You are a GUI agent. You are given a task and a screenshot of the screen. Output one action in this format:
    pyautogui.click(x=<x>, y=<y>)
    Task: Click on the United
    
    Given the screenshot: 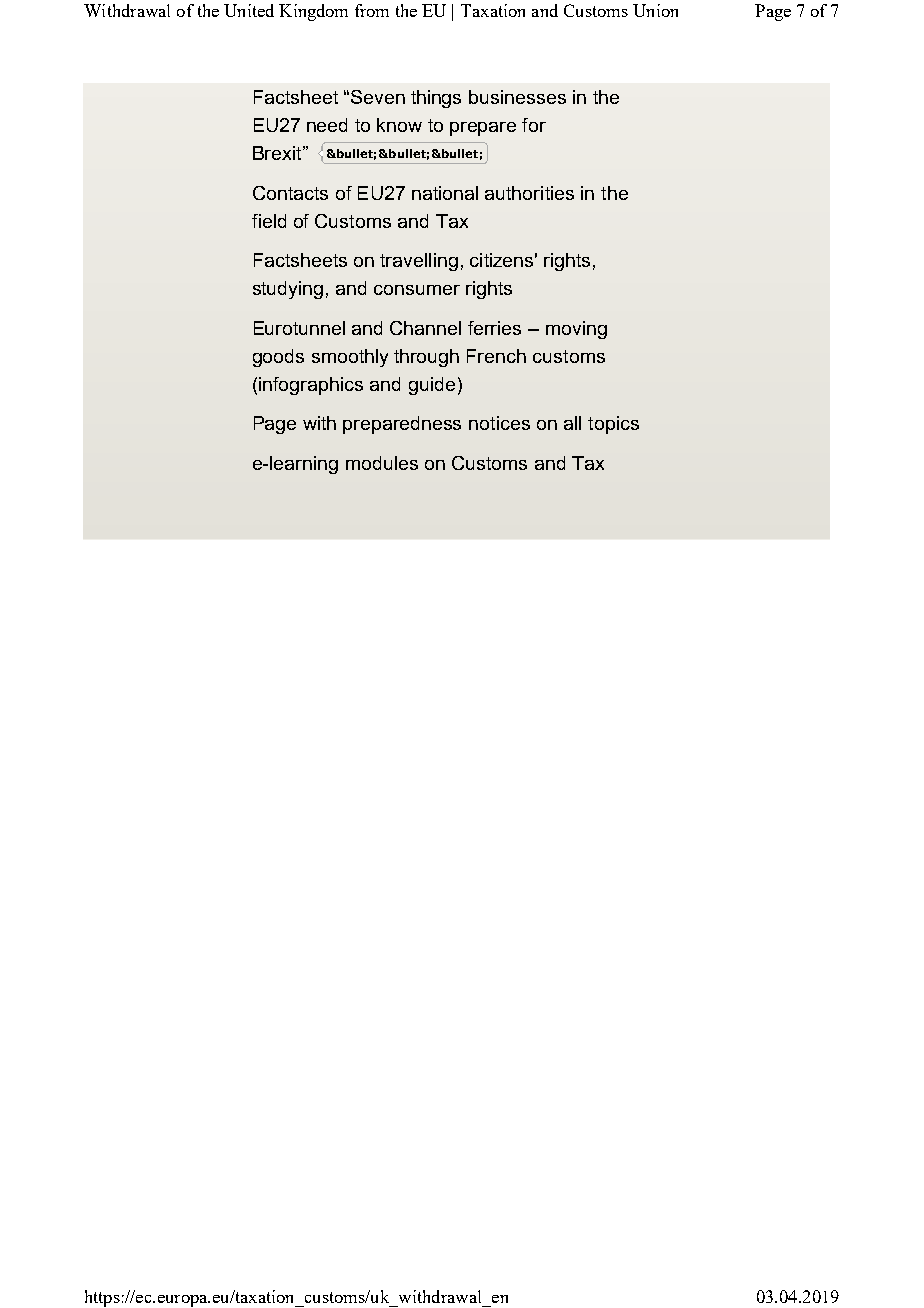 What is the action you would take?
    pyautogui.click(x=249, y=10)
